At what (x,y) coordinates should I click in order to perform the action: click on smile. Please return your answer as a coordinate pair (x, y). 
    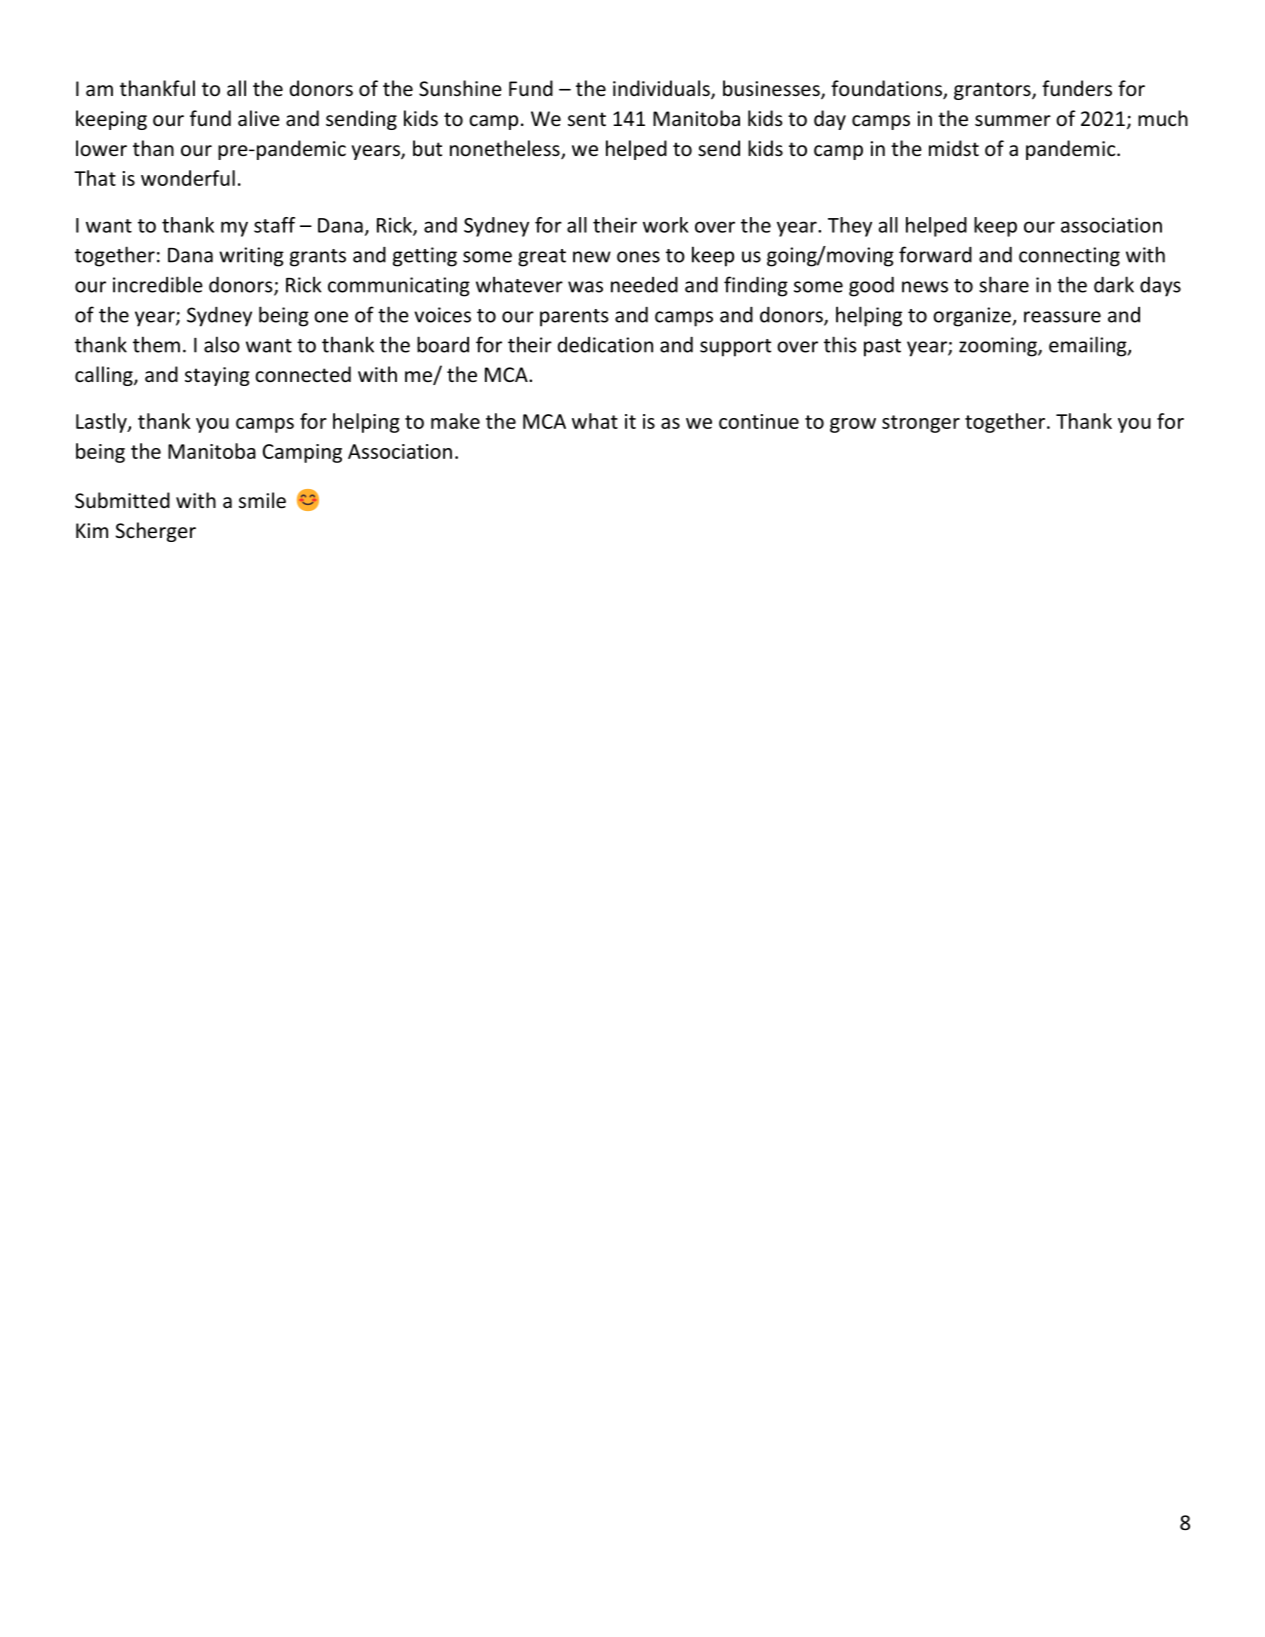
    Looking at the image, I should click on (262, 500).
